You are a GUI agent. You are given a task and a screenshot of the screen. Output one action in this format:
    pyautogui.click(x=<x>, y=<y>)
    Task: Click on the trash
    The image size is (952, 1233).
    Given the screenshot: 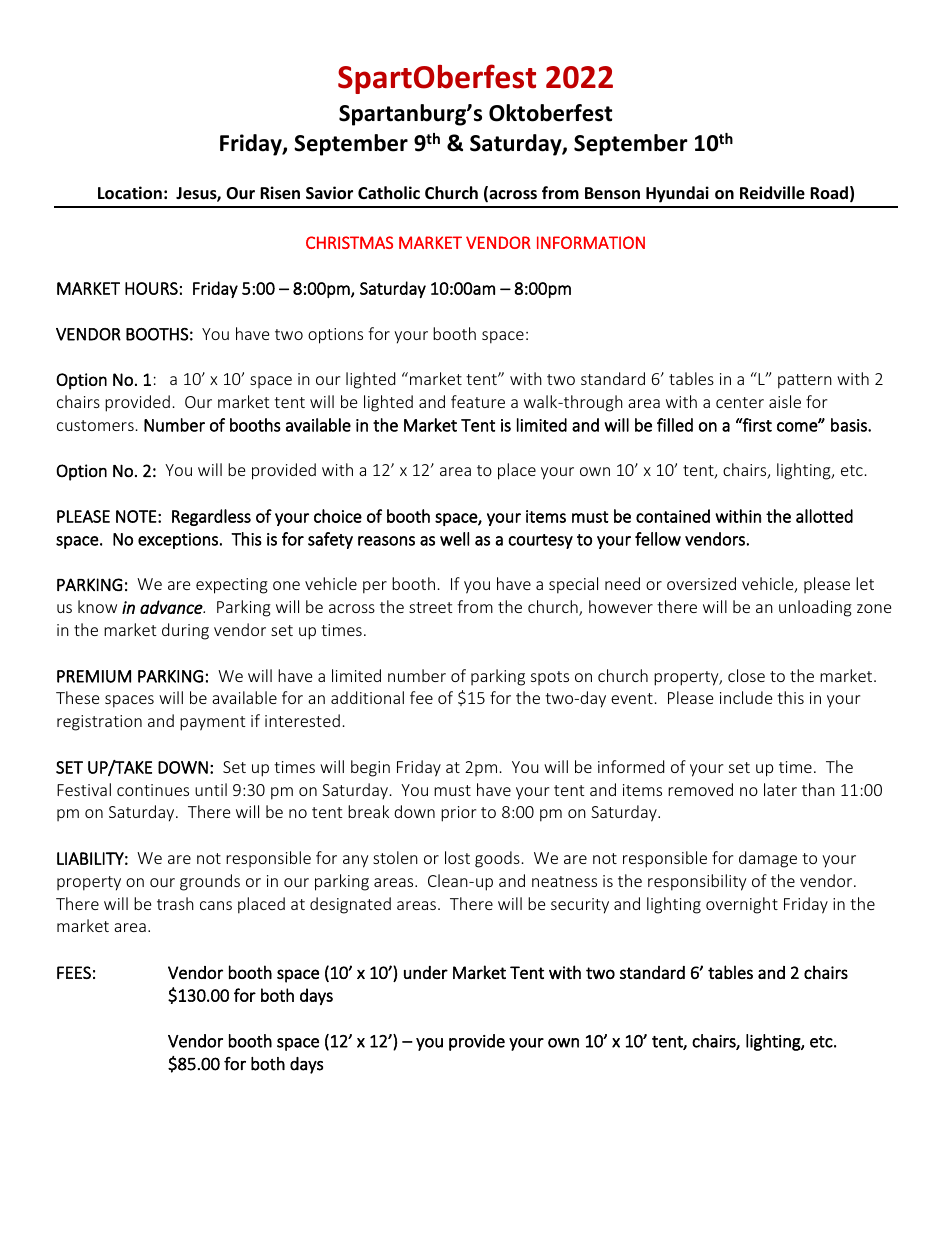 What is the action you would take?
    pyautogui.click(x=175, y=903)
